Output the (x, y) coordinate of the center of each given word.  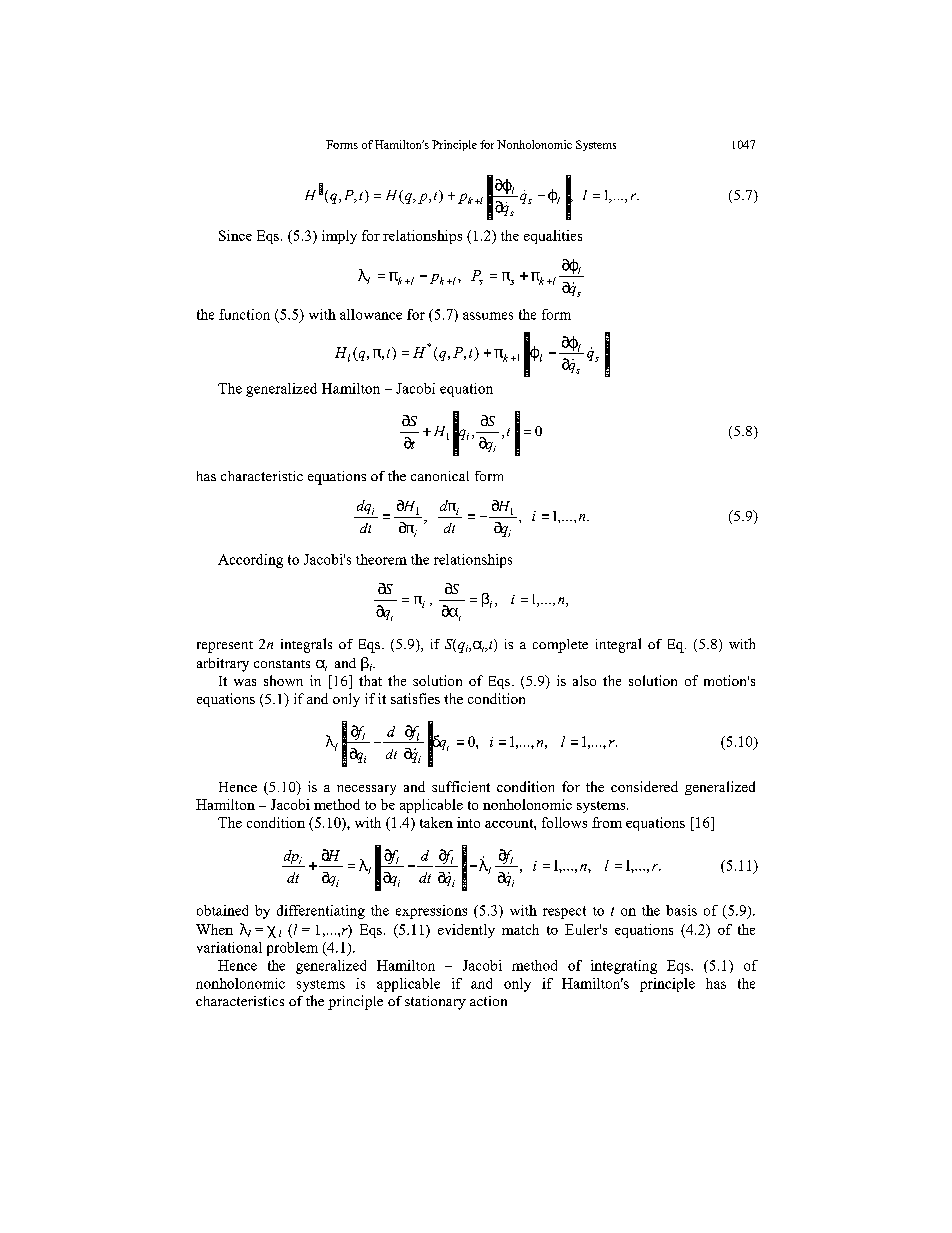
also (584, 680)
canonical (440, 476)
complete (560, 646)
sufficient (461, 786)
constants (282, 664)
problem (292, 949)
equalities (553, 237)
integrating (624, 967)
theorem (381, 559)
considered (644, 786)
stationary (435, 1003)
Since (235, 235)
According (250, 561)
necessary (366, 790)
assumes (488, 316)
